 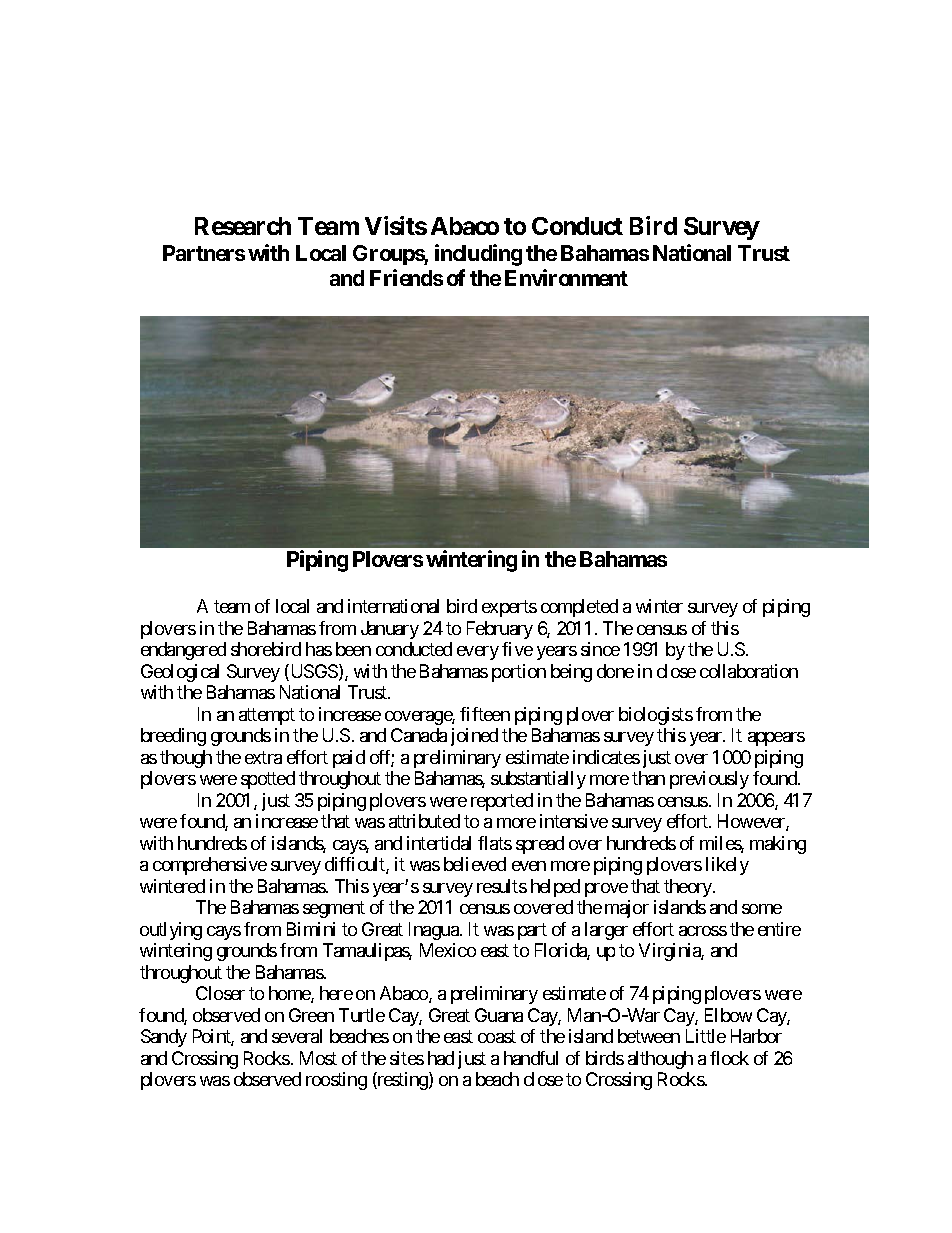 I want to click on completed, so click(x=579, y=608).
